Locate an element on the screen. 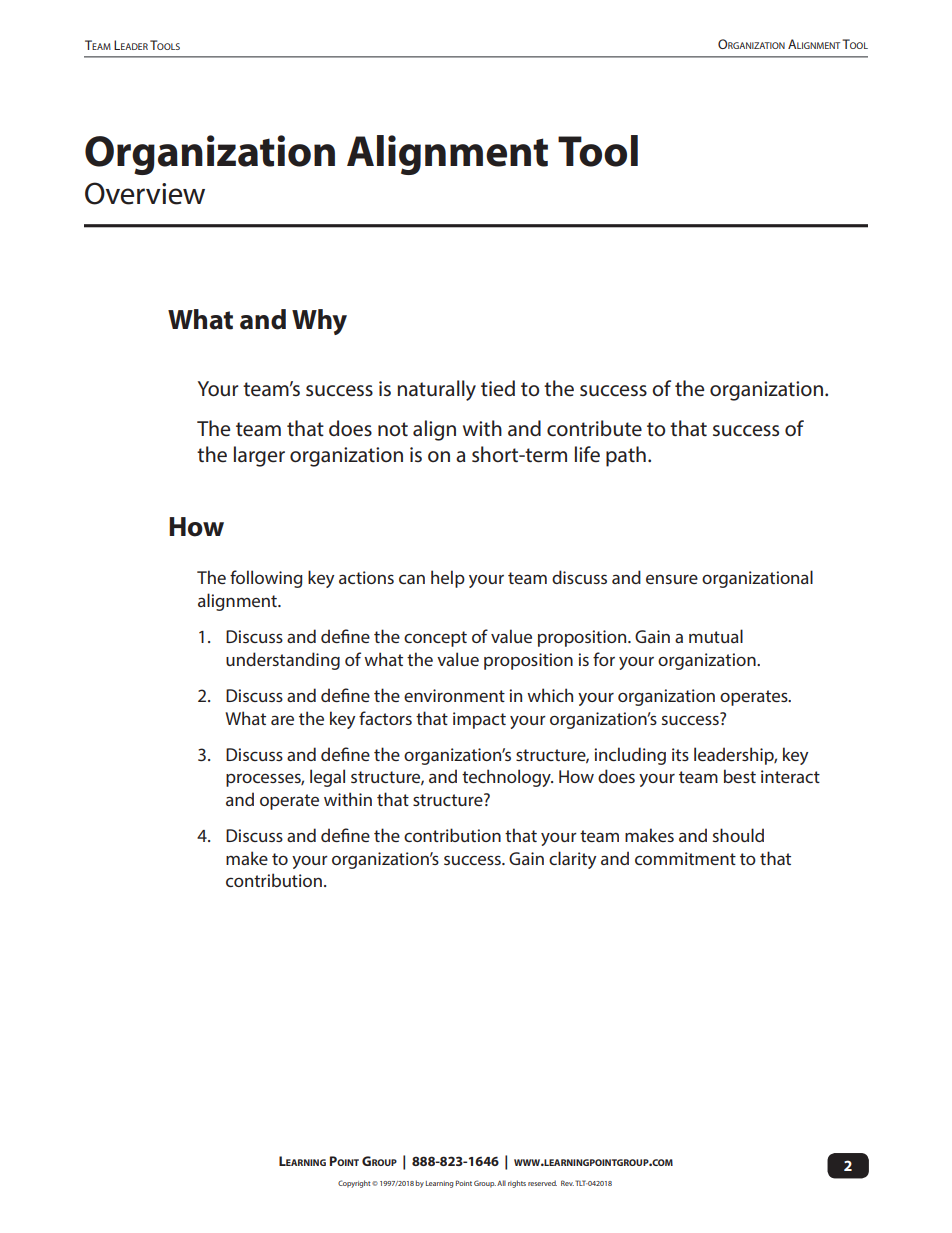 Image resolution: width=952 pixels, height=1233 pixels. contribute is located at coordinates (594, 428).
